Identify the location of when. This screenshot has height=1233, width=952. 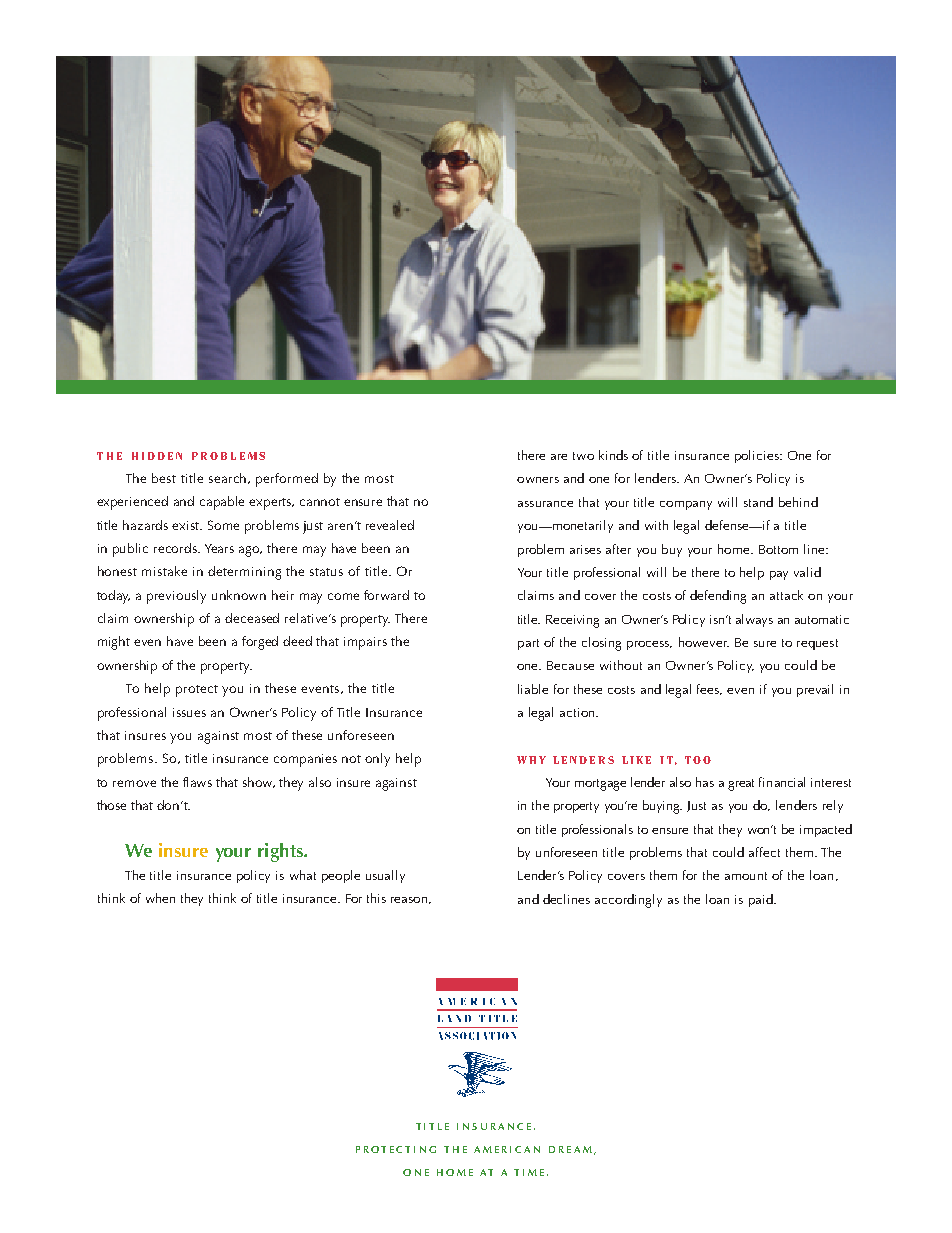
(160, 898).
